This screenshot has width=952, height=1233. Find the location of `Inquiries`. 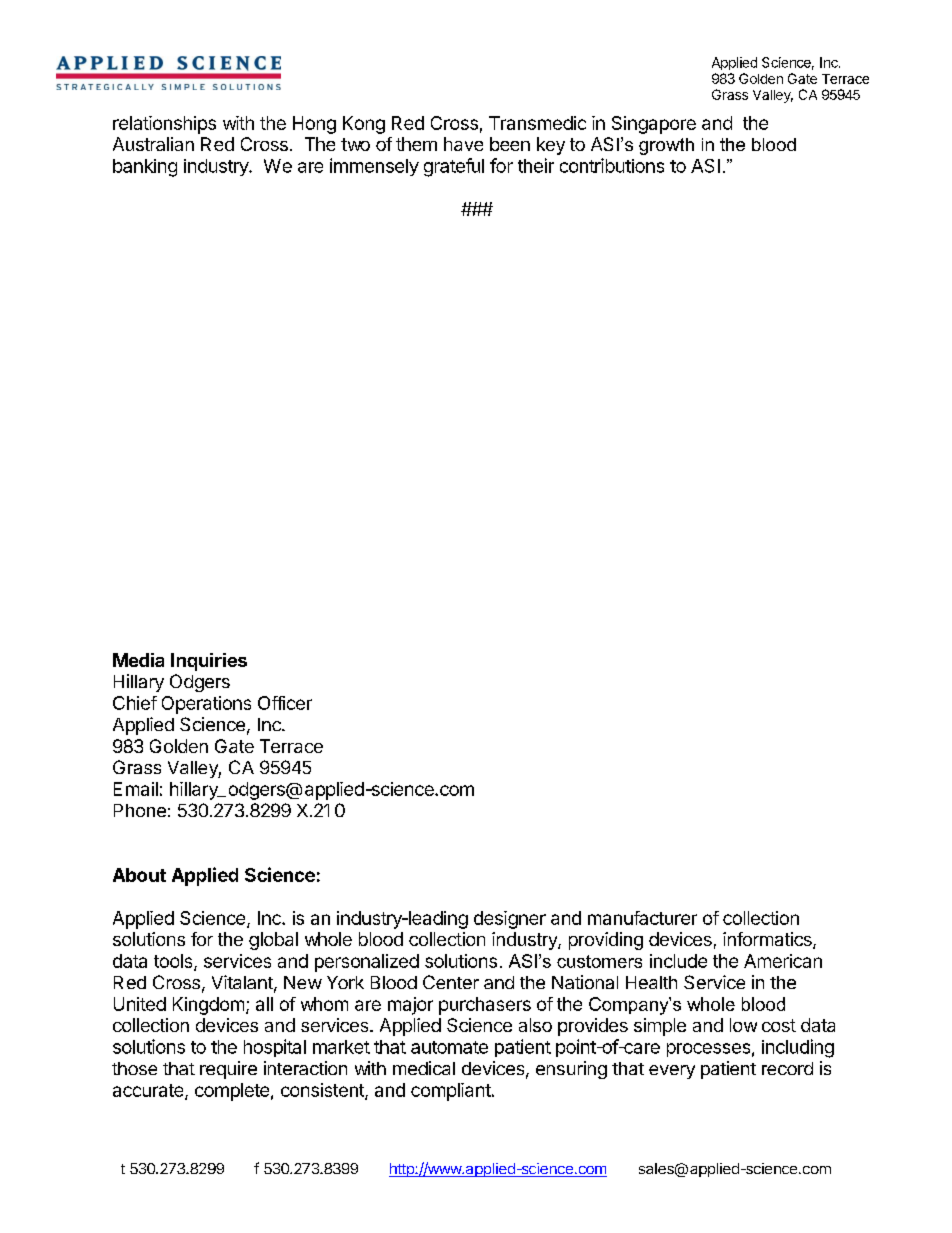

Inquiries is located at coordinates (209, 662).
